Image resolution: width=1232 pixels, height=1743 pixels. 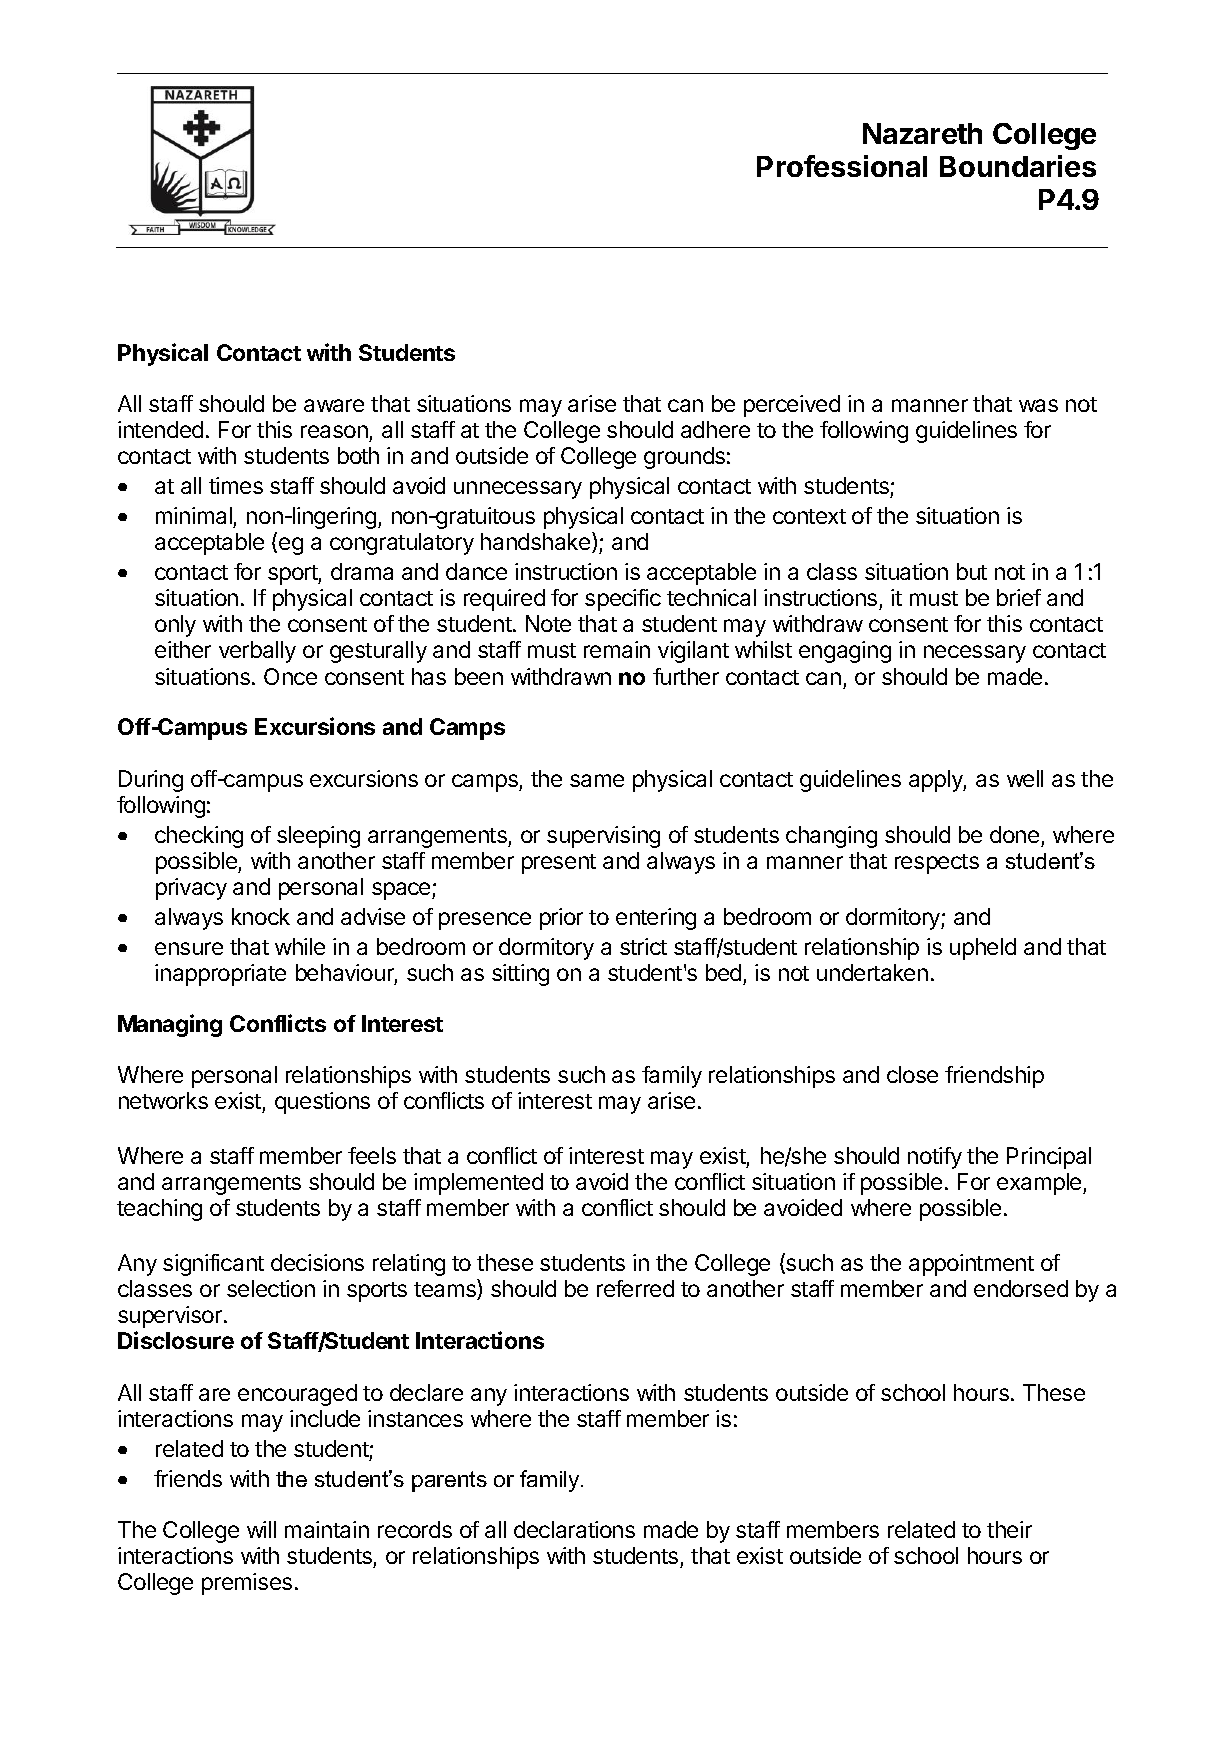 I want to click on aware, so click(x=334, y=405).
